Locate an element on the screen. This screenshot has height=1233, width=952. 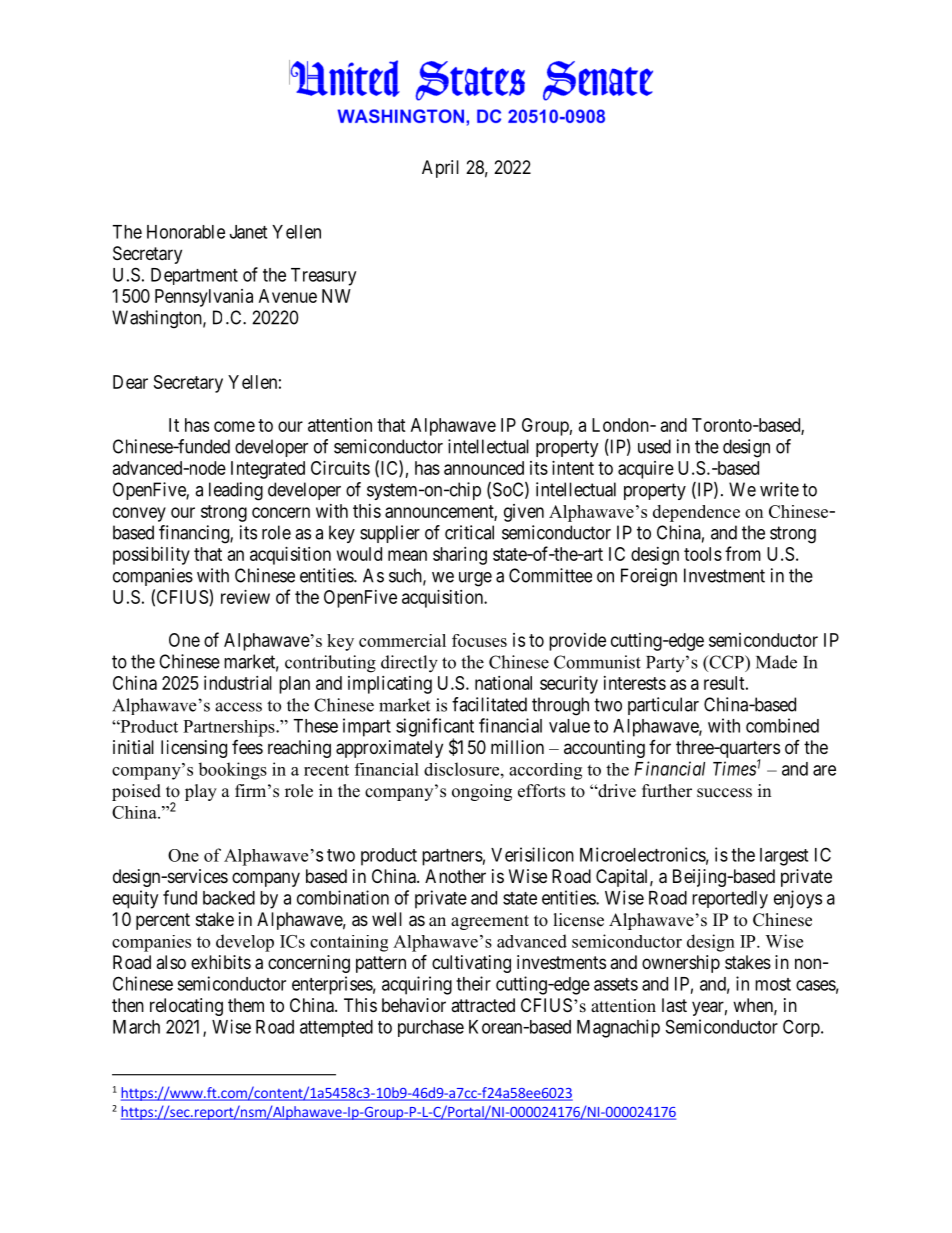
from is located at coordinates (743, 553).
